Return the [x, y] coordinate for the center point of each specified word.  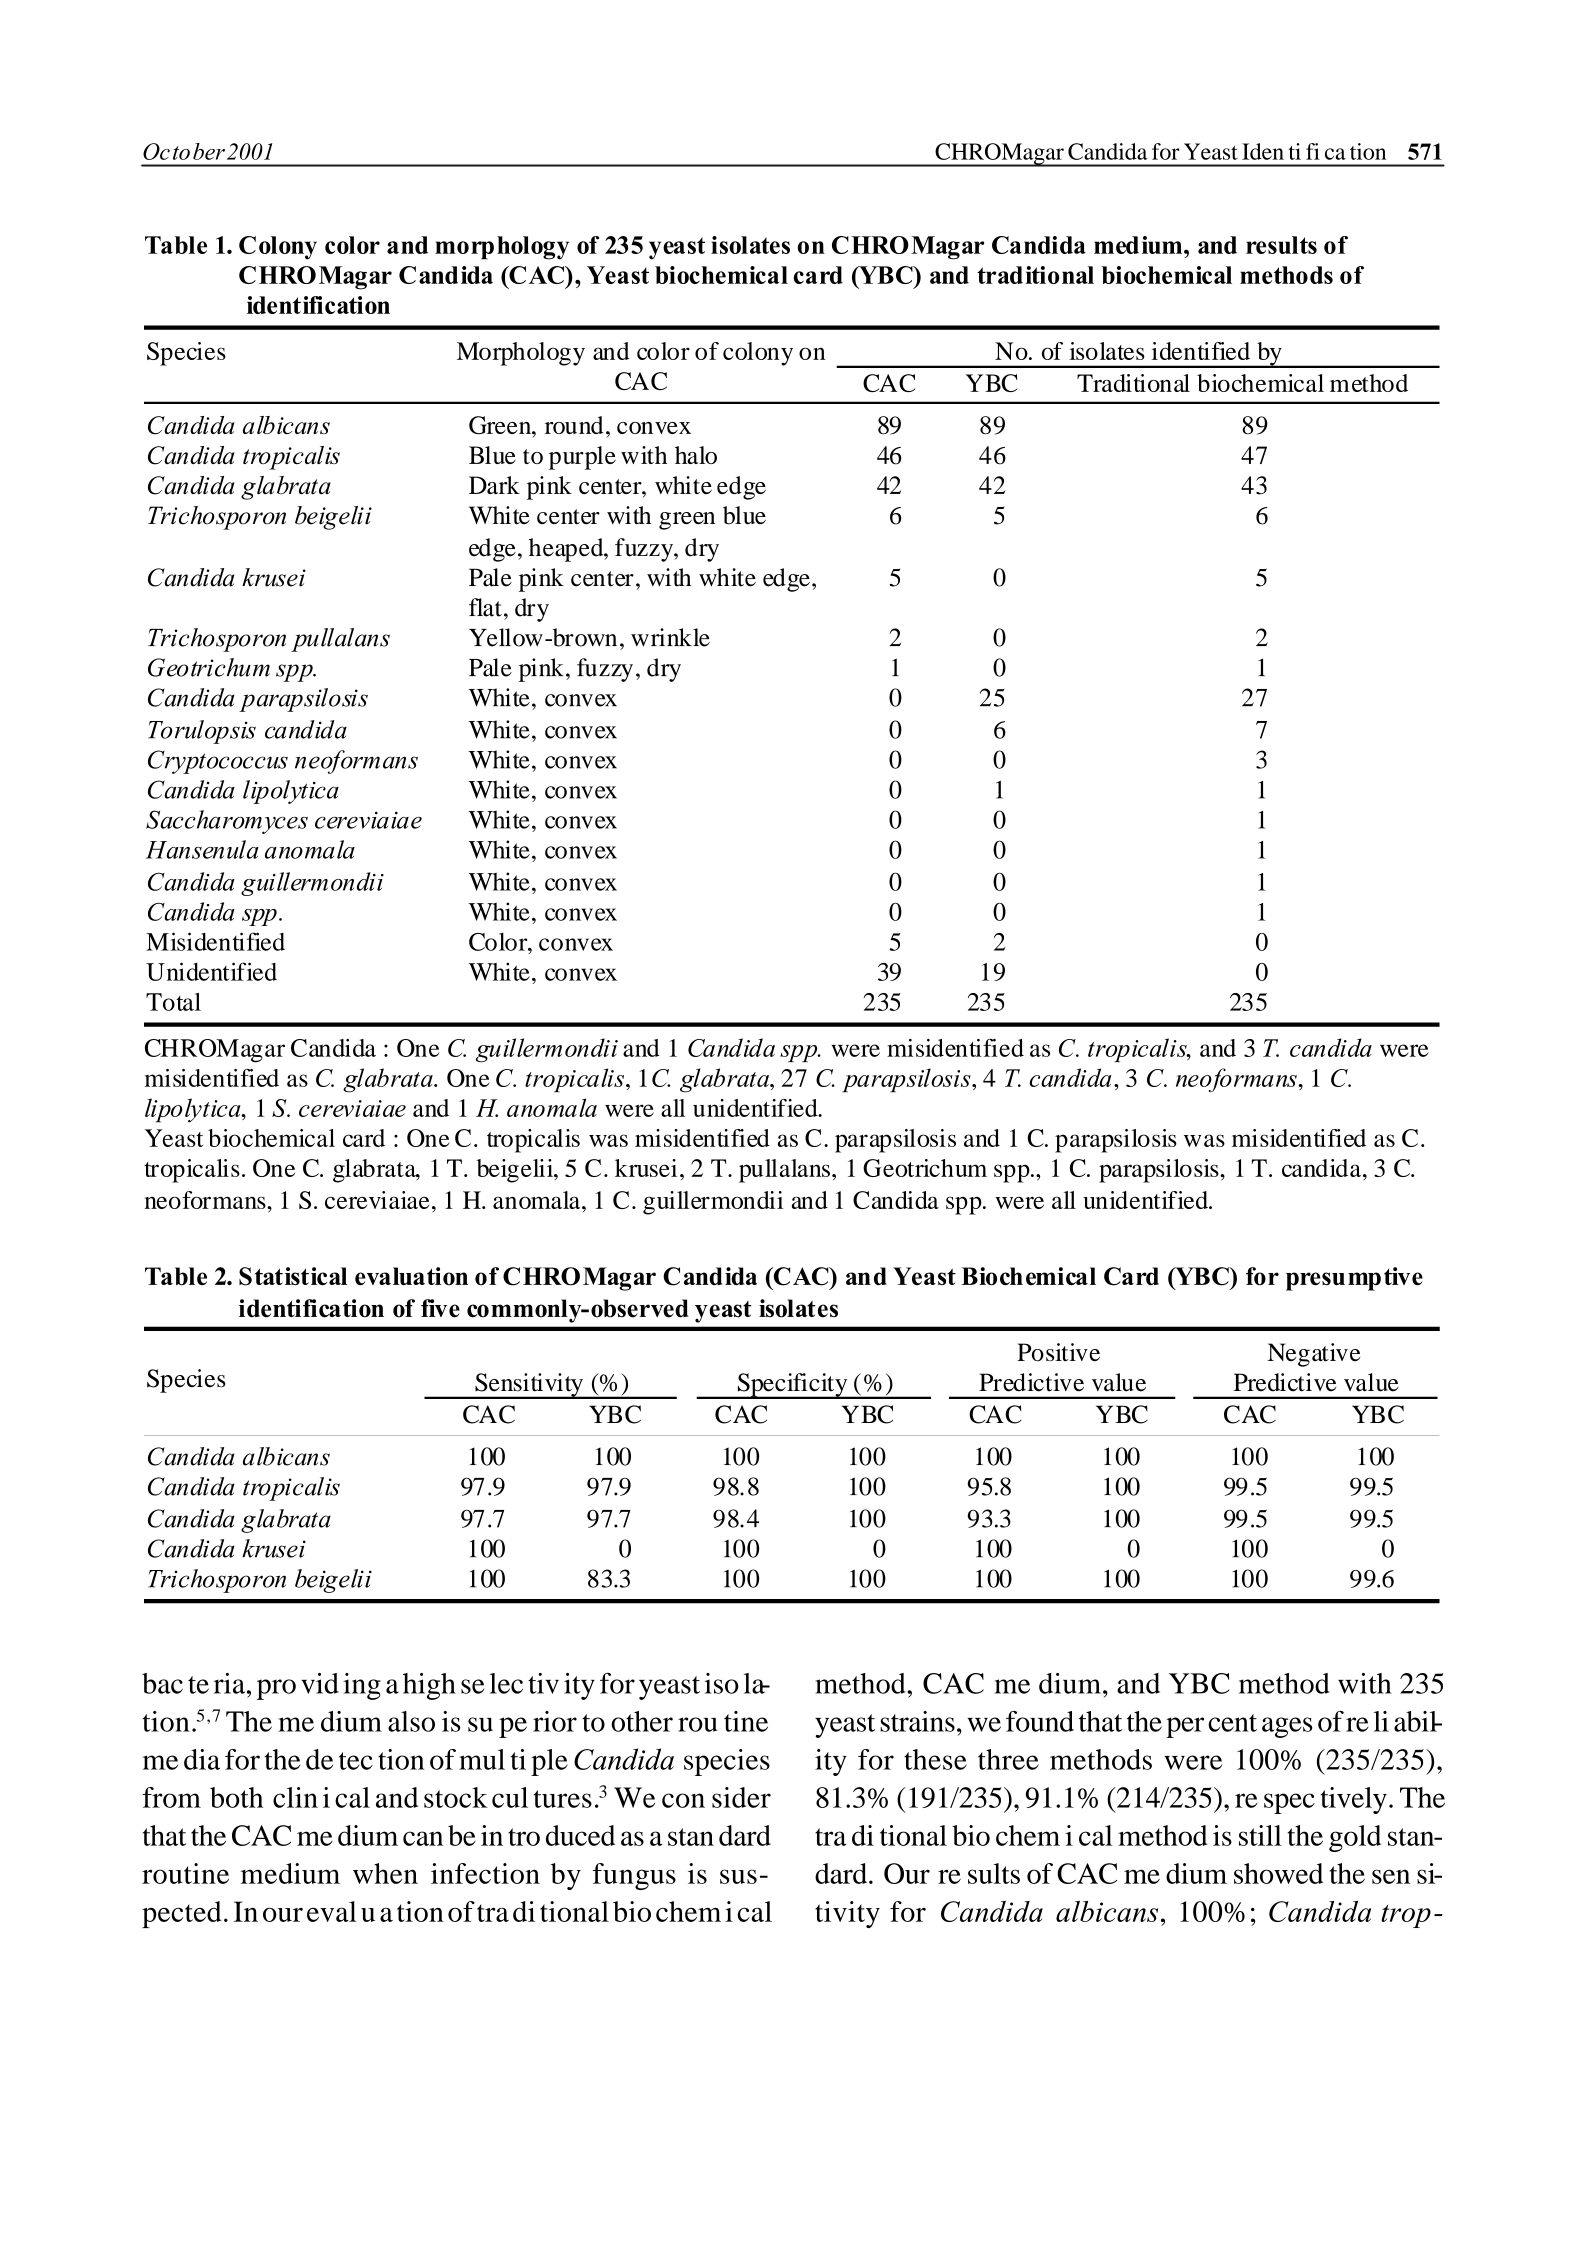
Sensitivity [529, 1386]
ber [209, 151]
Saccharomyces [227, 822]
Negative [1314, 1355]
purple [582, 458]
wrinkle [670, 637]
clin [295, 1797]
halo [696, 455]
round [574, 425]
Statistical [293, 1276]
